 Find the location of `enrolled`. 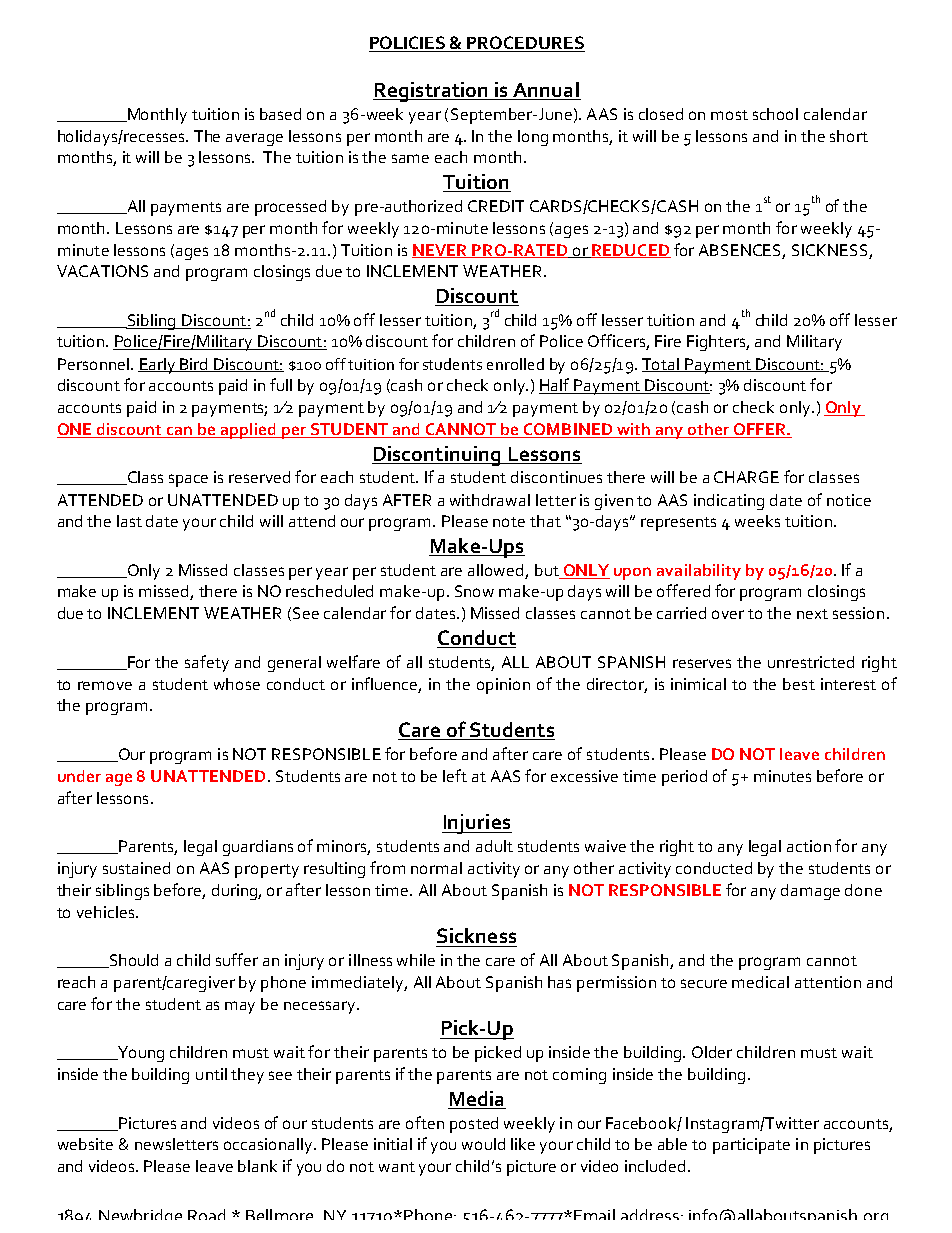

enrolled is located at coordinates (515, 364).
